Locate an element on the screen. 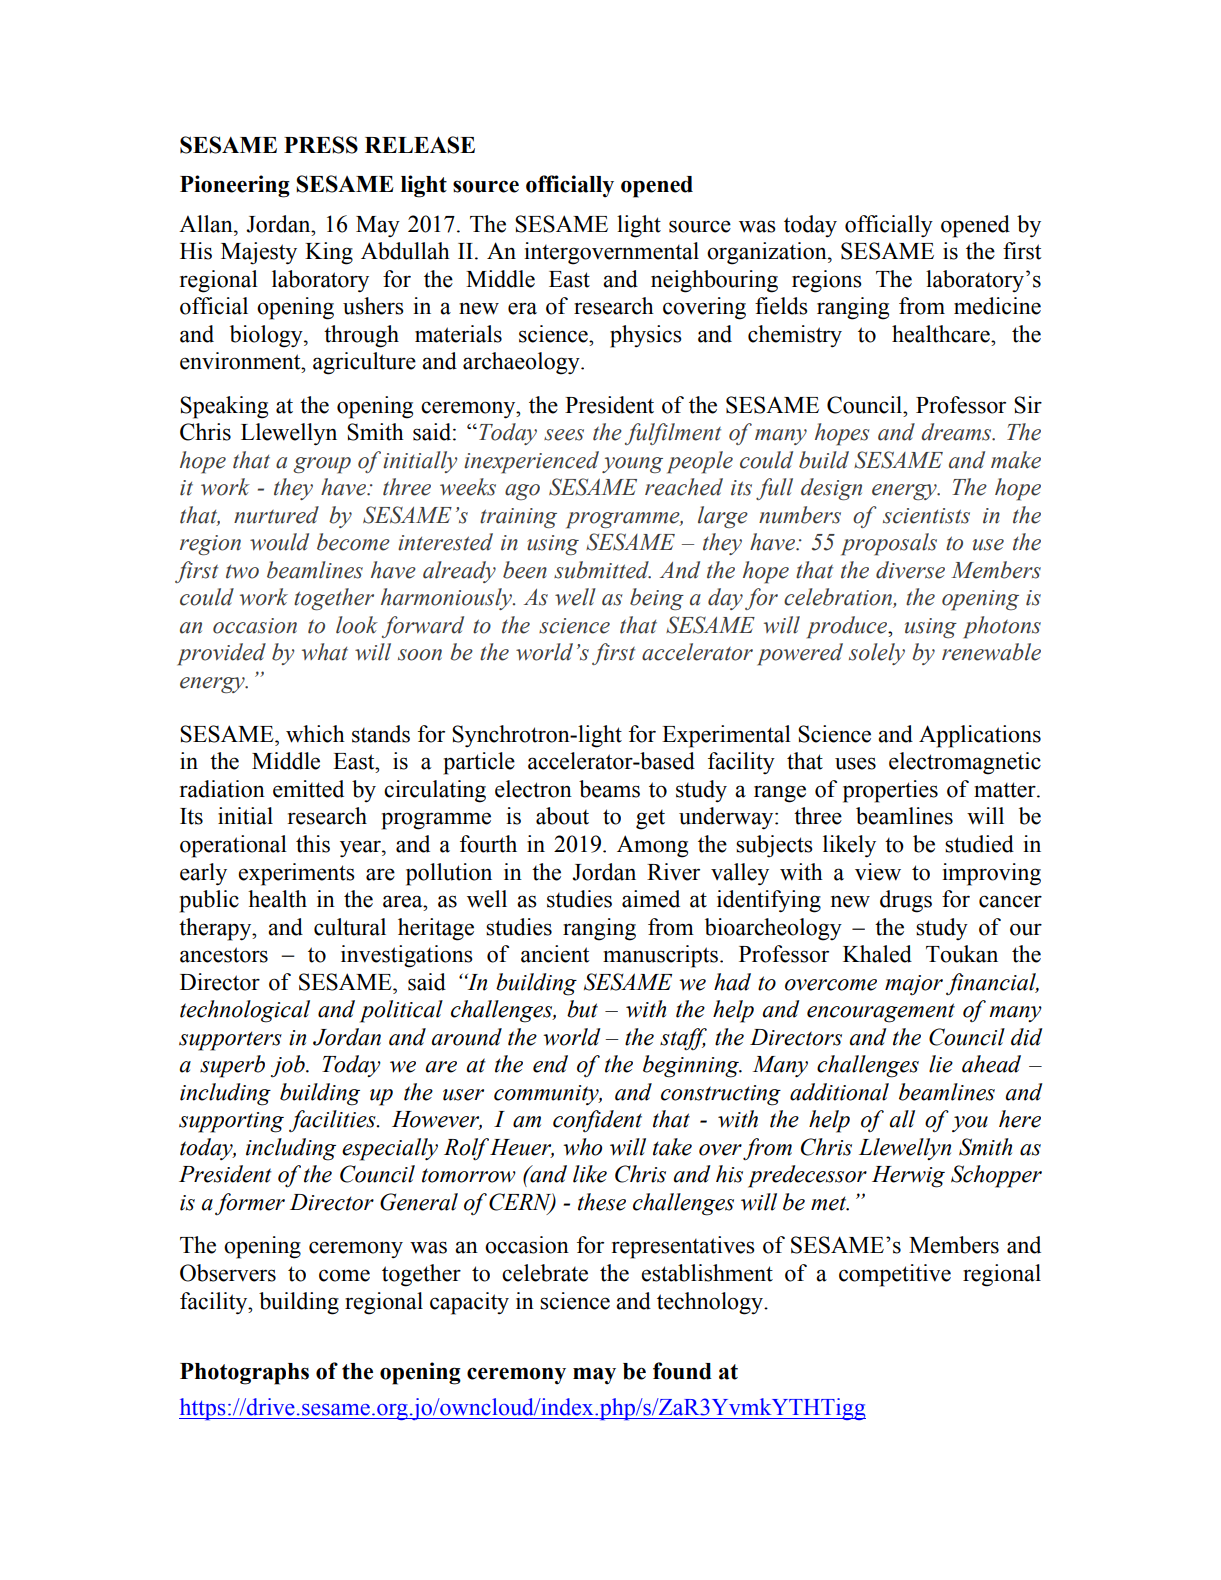 This screenshot has height=1580, width=1221. which is located at coordinates (315, 734).
